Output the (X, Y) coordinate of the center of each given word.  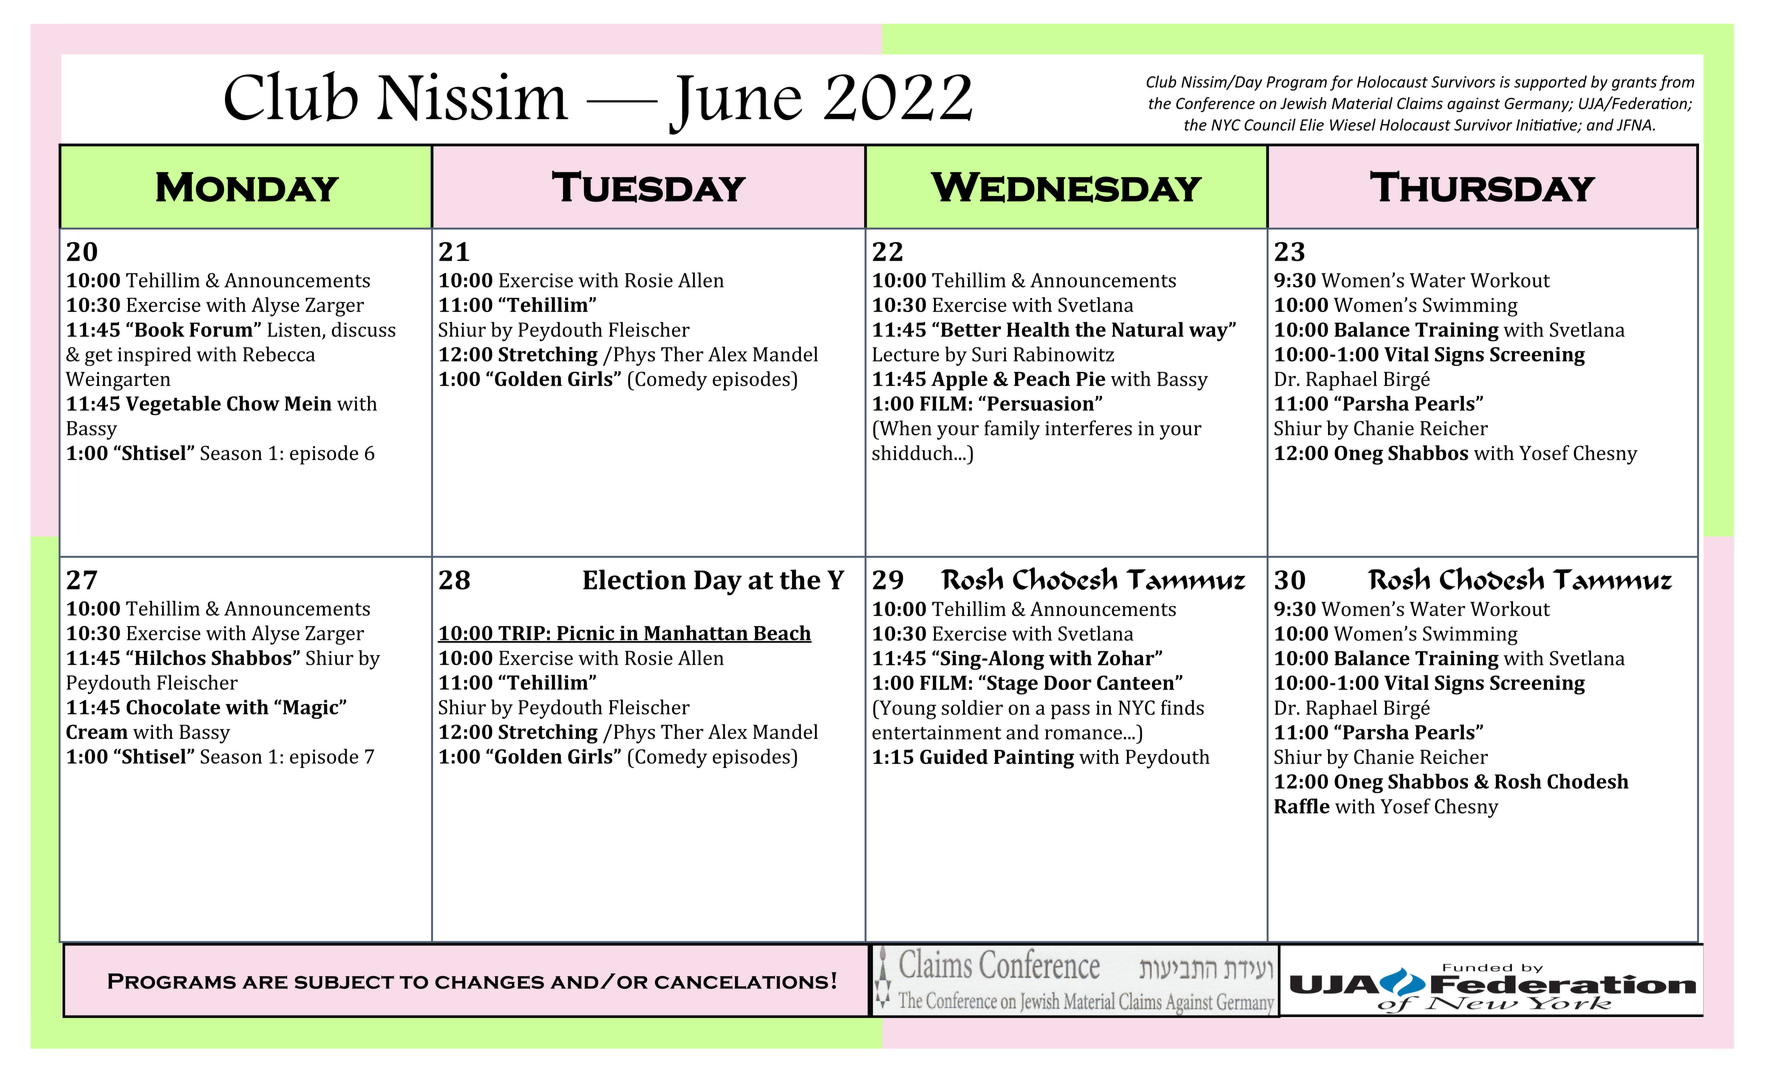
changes (489, 982)
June (735, 105)
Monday (247, 187)
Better (971, 329)
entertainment (936, 732)
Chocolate (173, 707)
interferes (1088, 428)
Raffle (1302, 806)
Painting (1034, 759)
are (265, 982)
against (1473, 104)
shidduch (913, 453)
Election (634, 579)
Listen (295, 330)
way (1210, 333)
